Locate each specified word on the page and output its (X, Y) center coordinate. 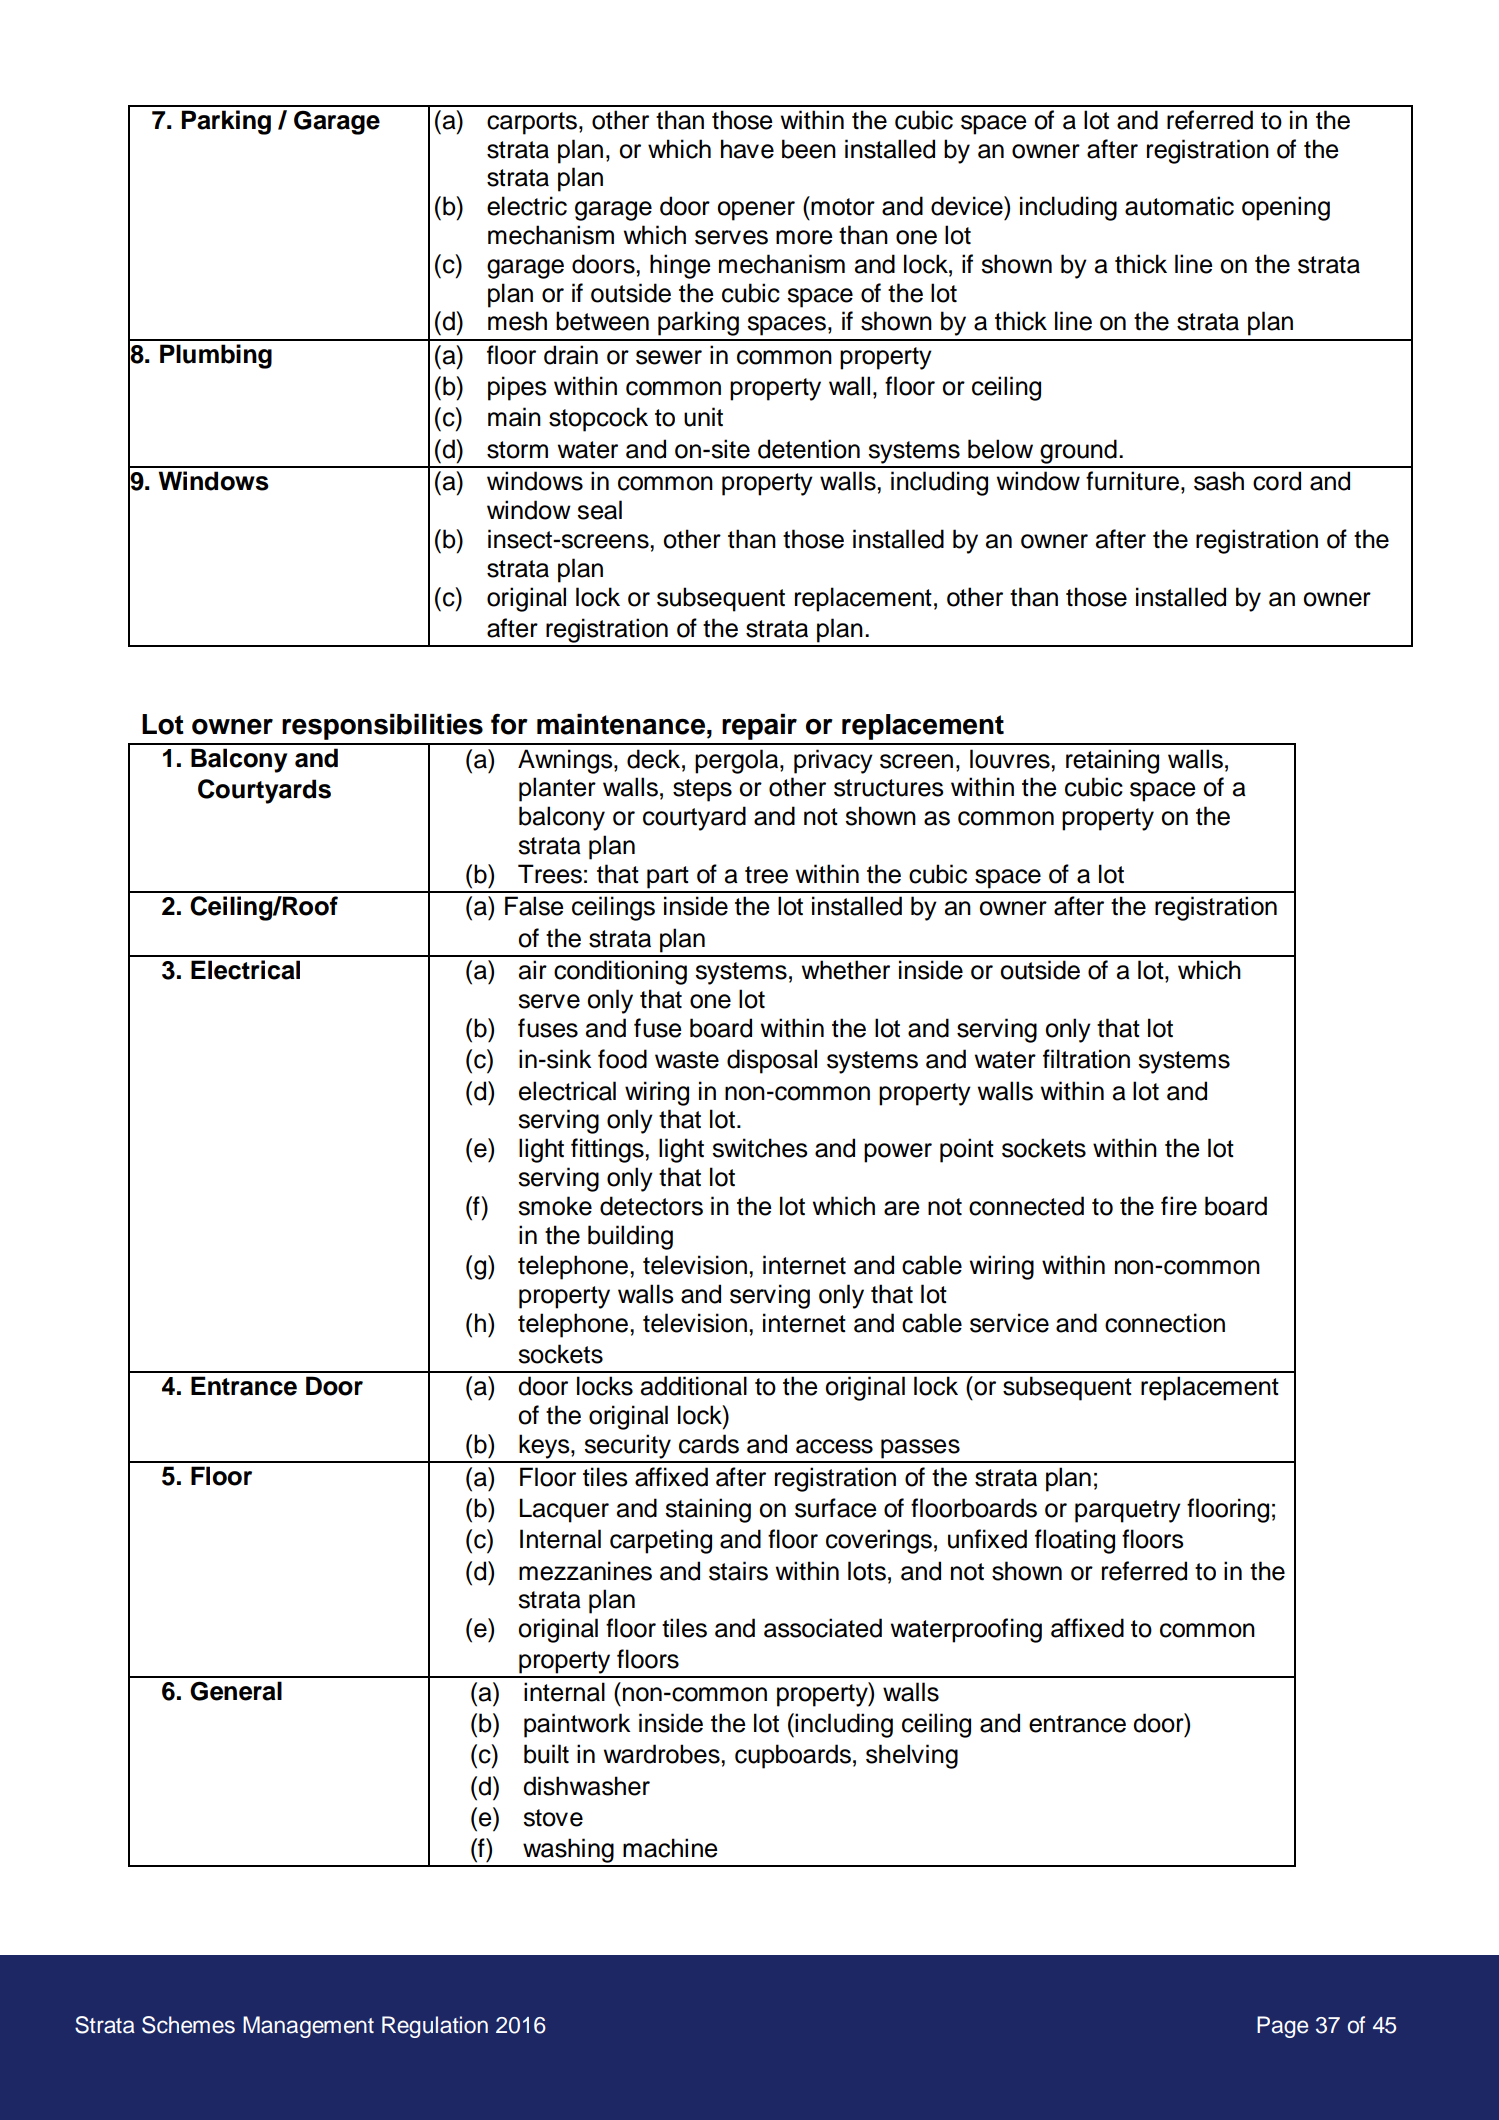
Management (308, 2027)
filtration (1086, 1059)
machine (670, 1848)
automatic (1179, 206)
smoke (555, 1206)
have (747, 149)
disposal (772, 1061)
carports (533, 123)
